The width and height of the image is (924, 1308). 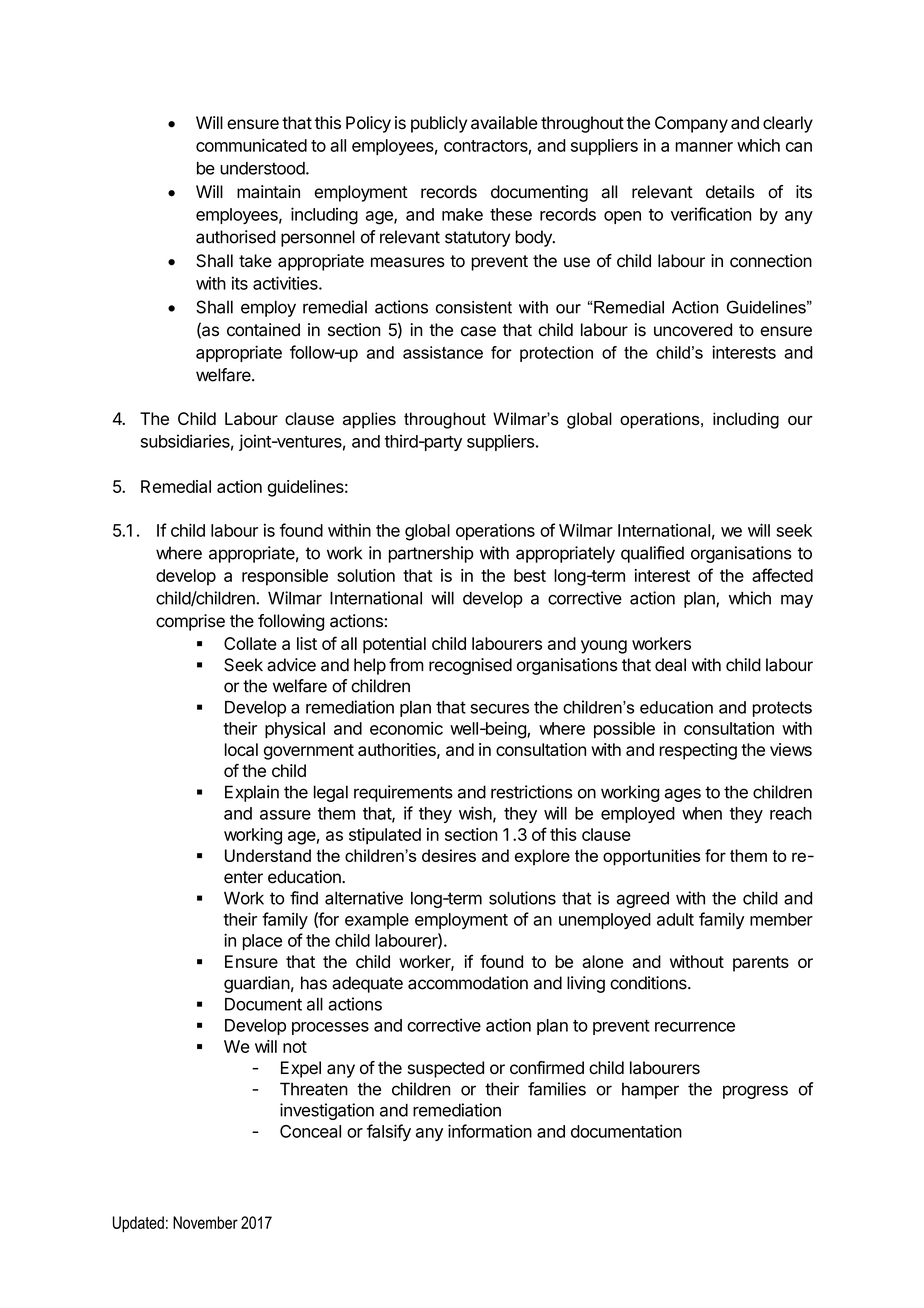 What do you see at coordinates (670, 665) in the image?
I see `deal` at bounding box center [670, 665].
